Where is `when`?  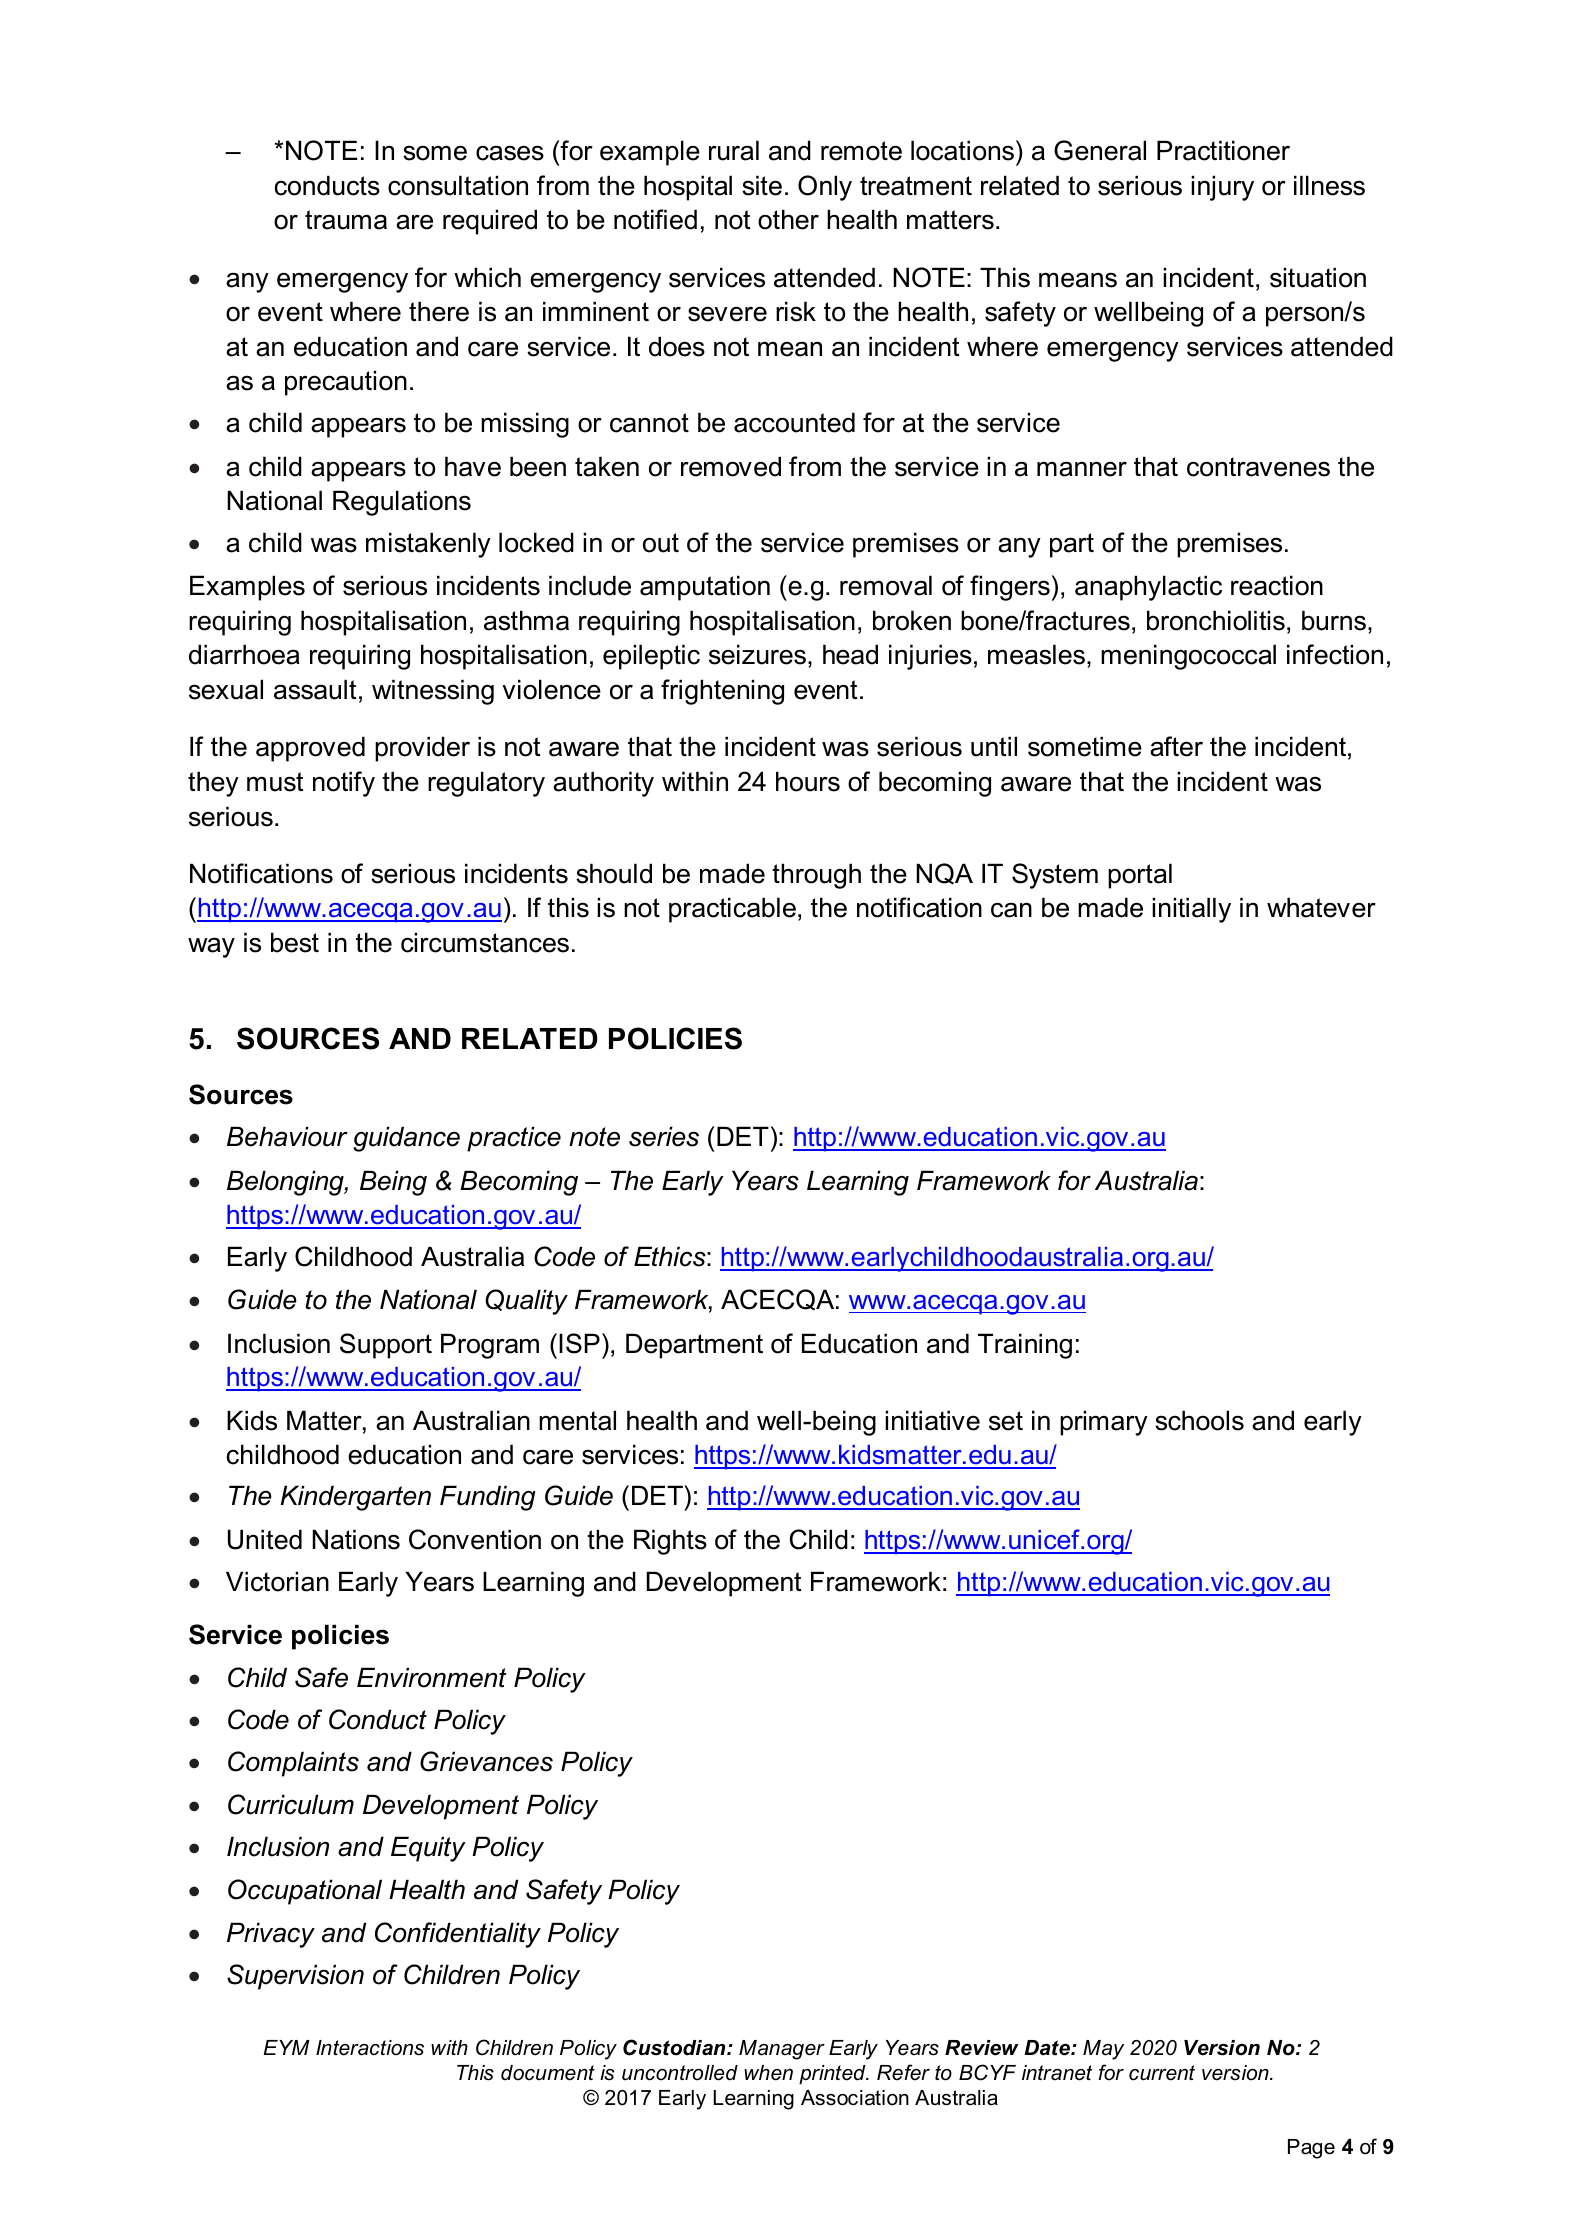
when is located at coordinates (768, 2073).
